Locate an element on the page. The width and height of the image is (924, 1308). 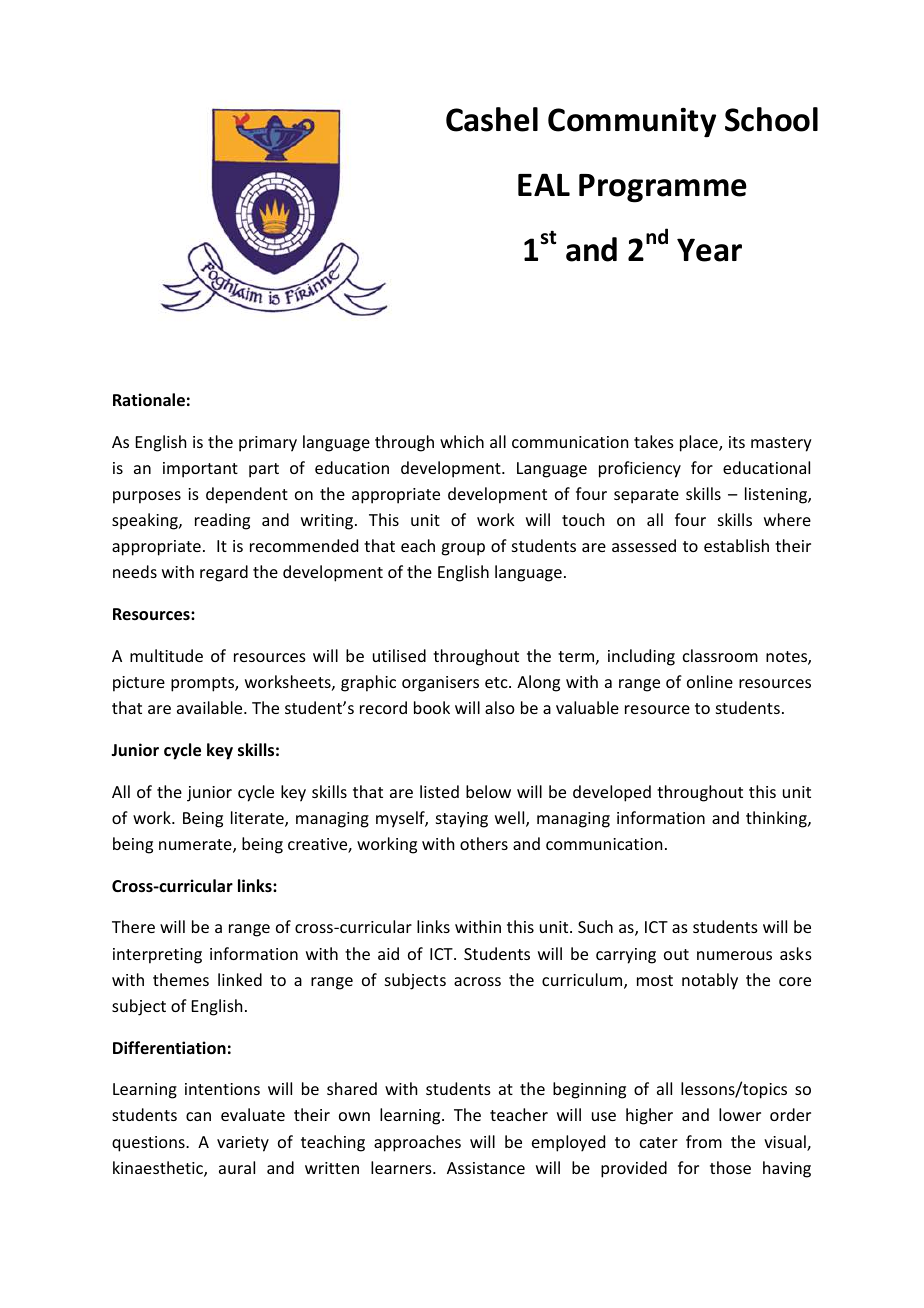
Assistance is located at coordinates (486, 1168).
